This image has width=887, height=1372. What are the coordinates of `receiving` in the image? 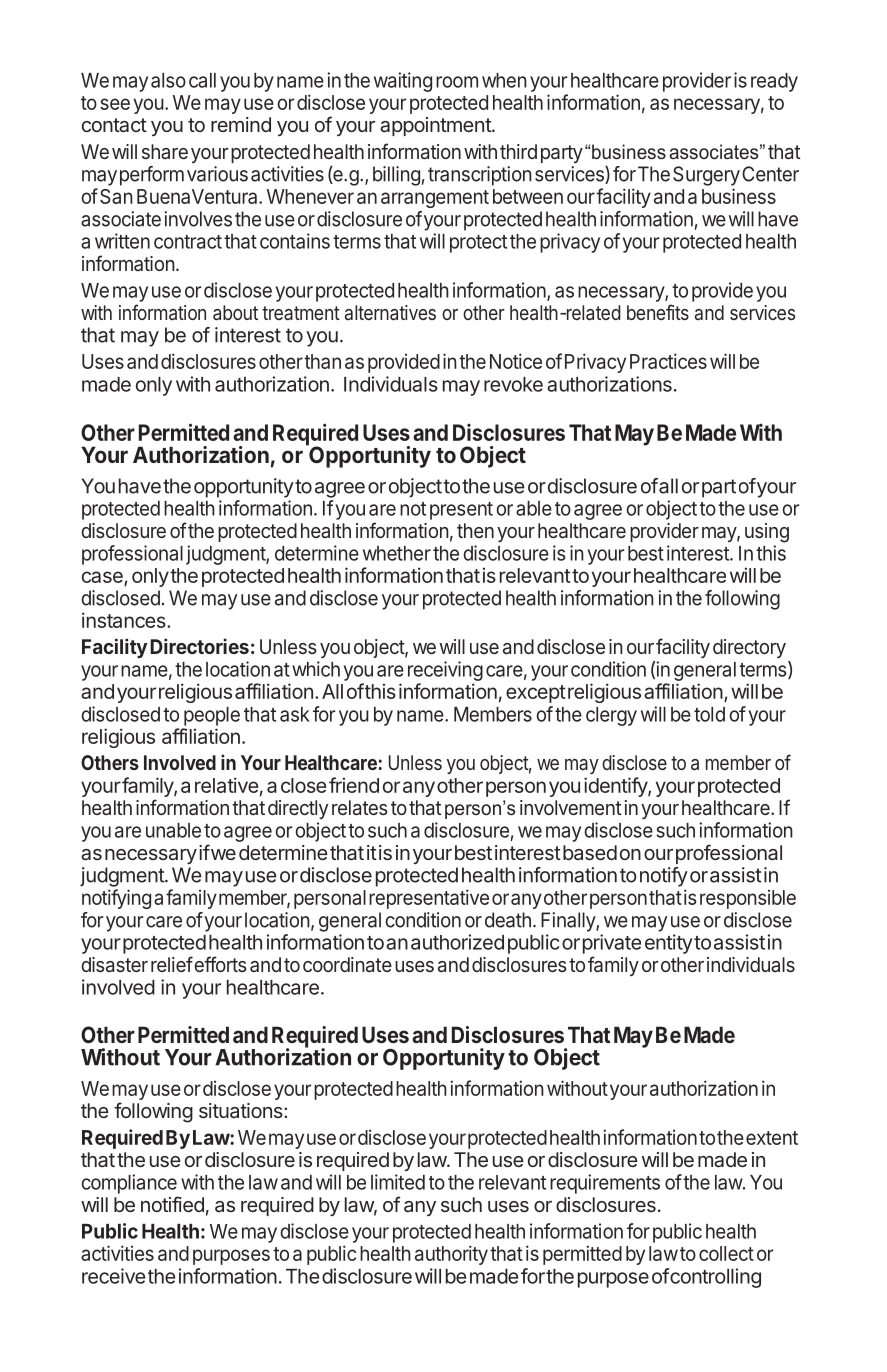 It's located at (445, 671).
